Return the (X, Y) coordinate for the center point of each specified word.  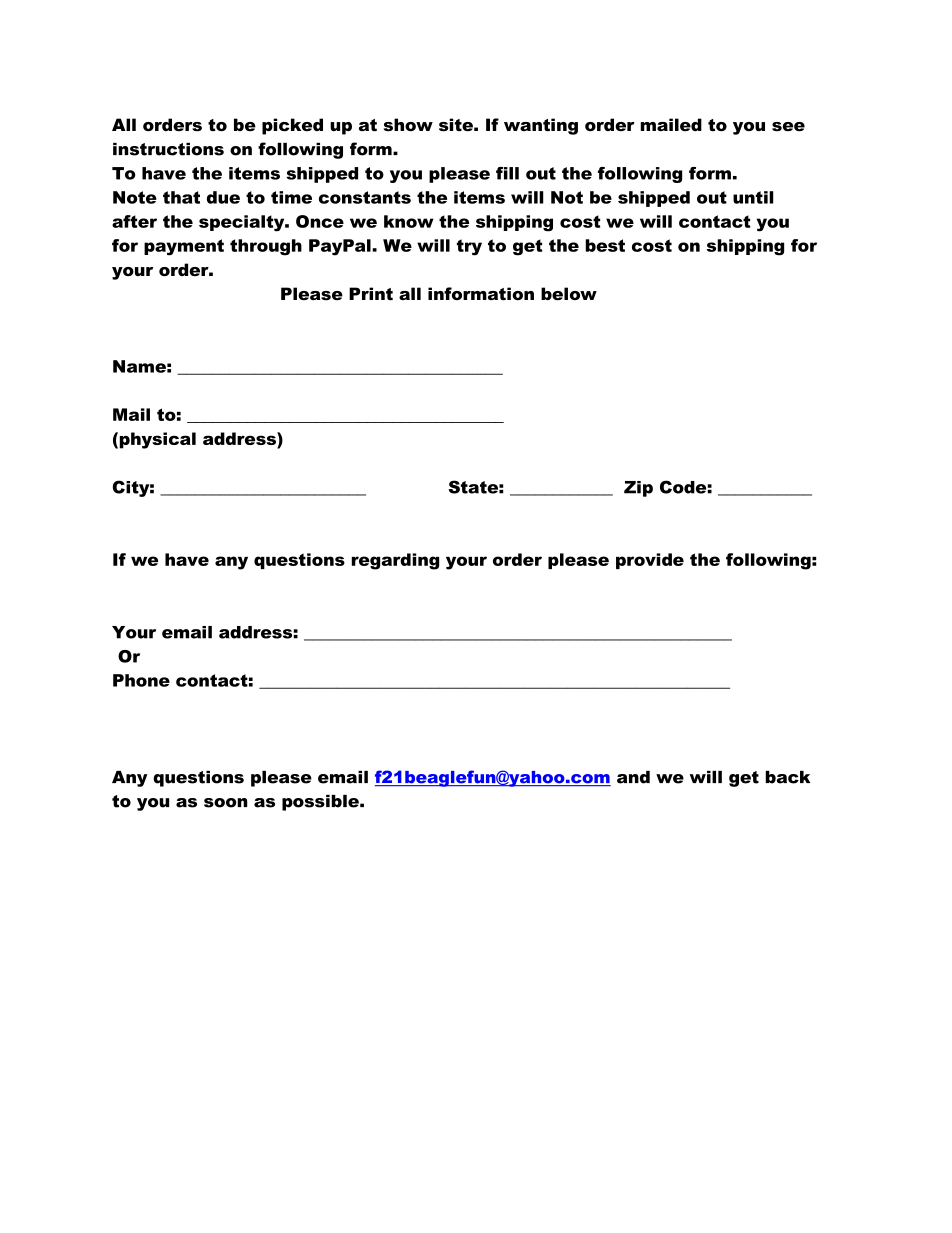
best (605, 245)
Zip (638, 489)
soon (226, 803)
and (633, 777)
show (408, 125)
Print (371, 294)
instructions (168, 149)
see (788, 127)
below (569, 294)
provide (650, 561)
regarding (395, 561)
